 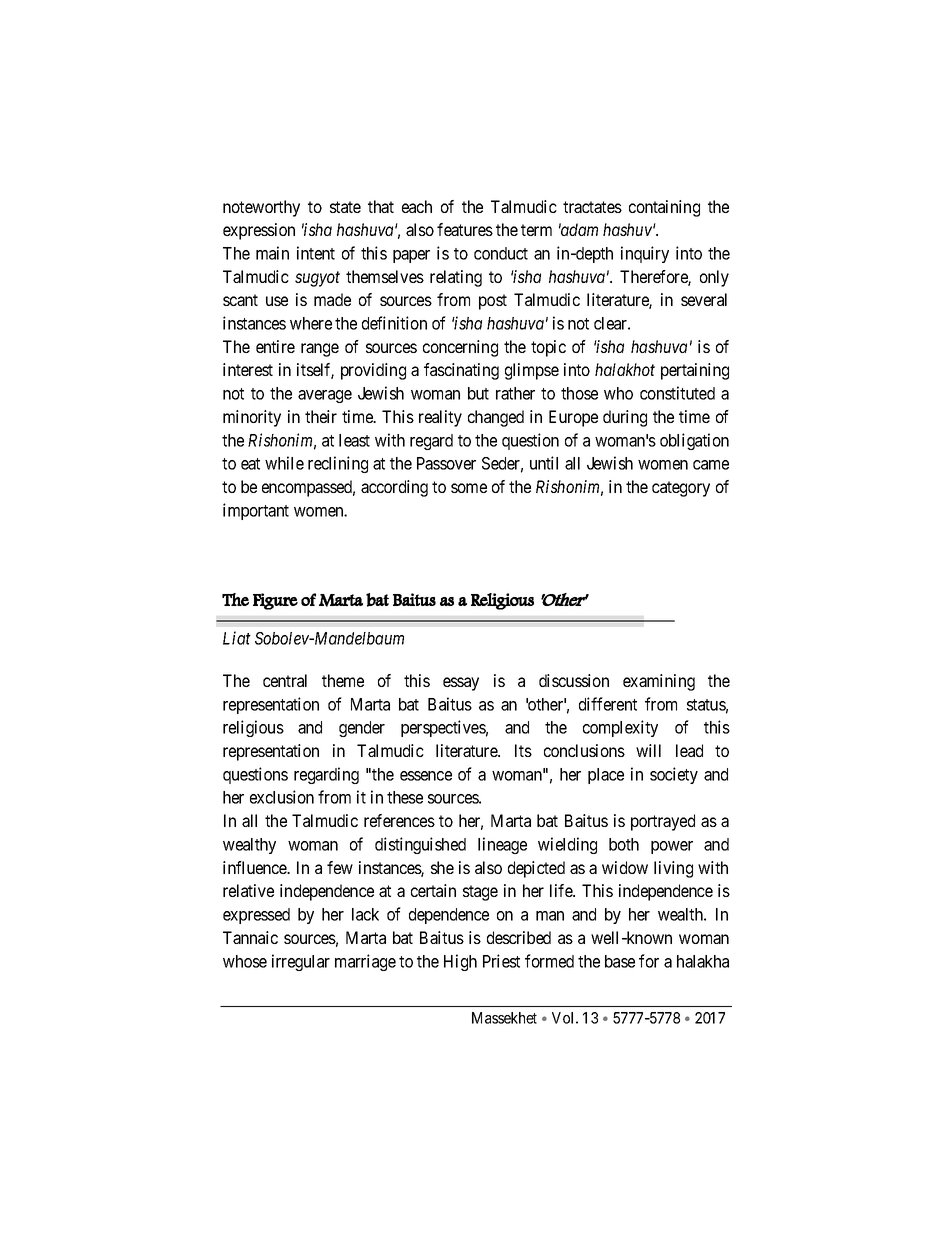 I want to click on containing, so click(x=664, y=208).
